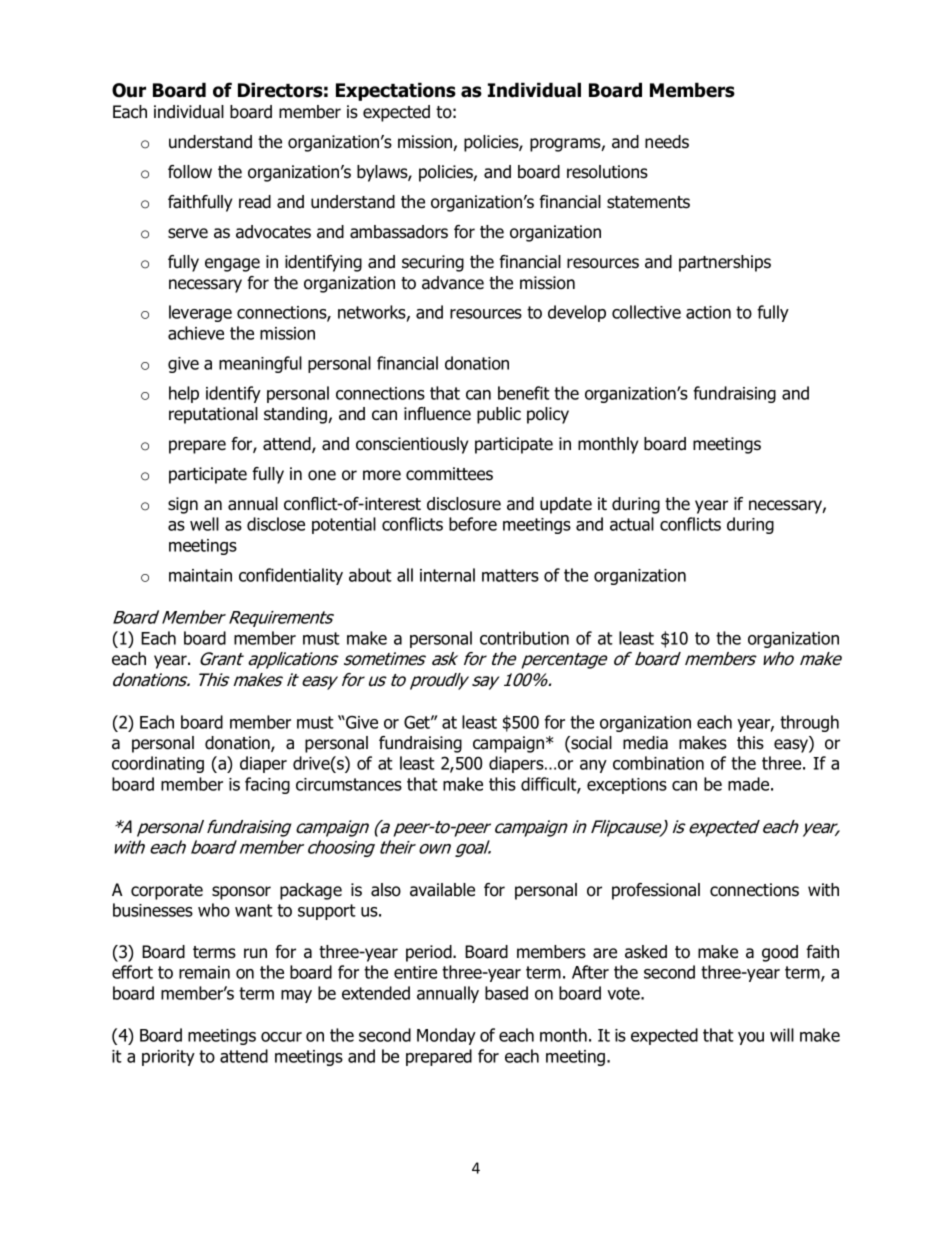 The width and height of the screenshot is (952, 1233). Describe the element at coordinates (396, 91) in the screenshot. I see `Expectations` at that location.
